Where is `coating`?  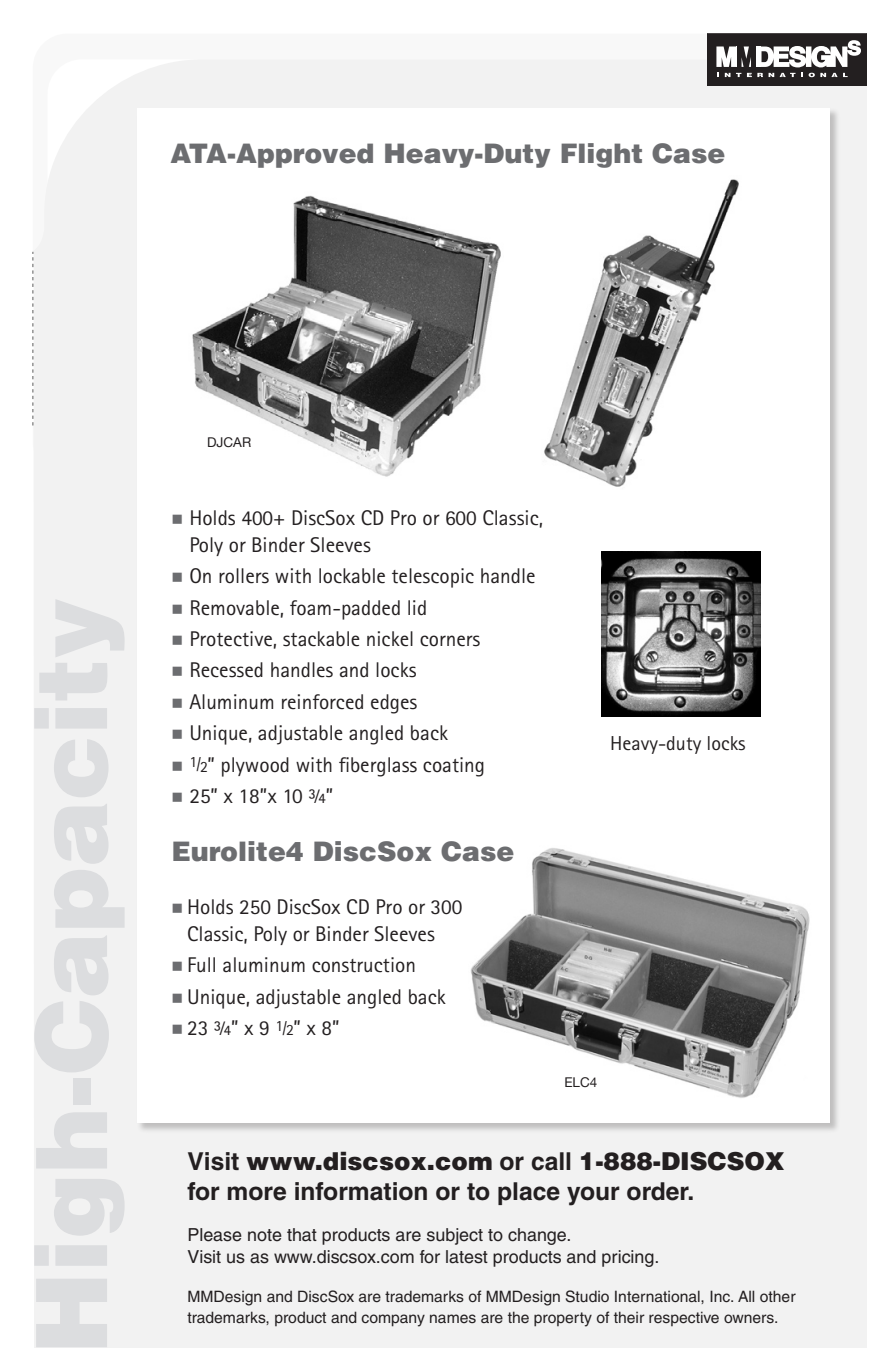
coating is located at coordinates (453, 767).
